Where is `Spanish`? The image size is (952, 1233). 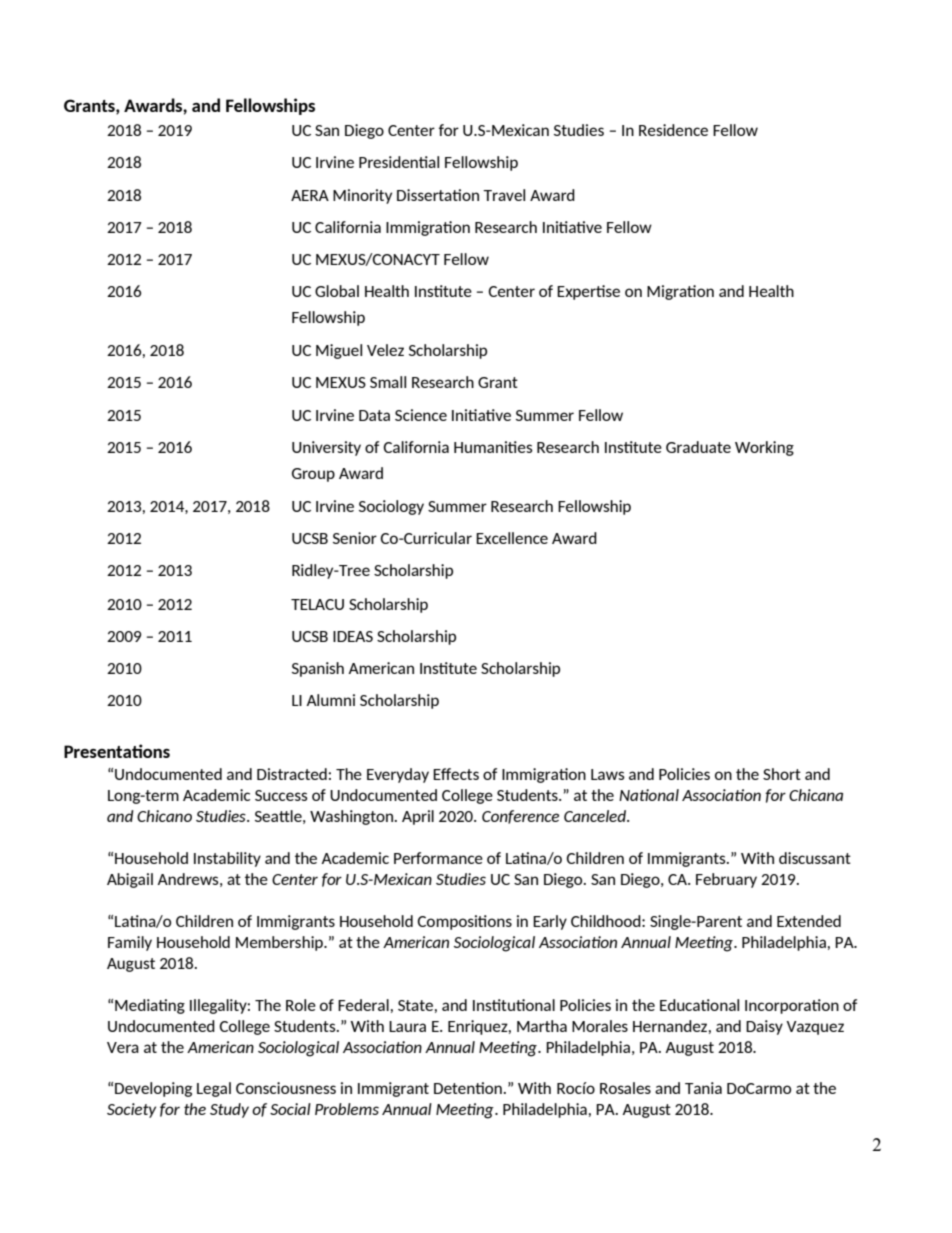
Spanish is located at coordinates (318, 669).
